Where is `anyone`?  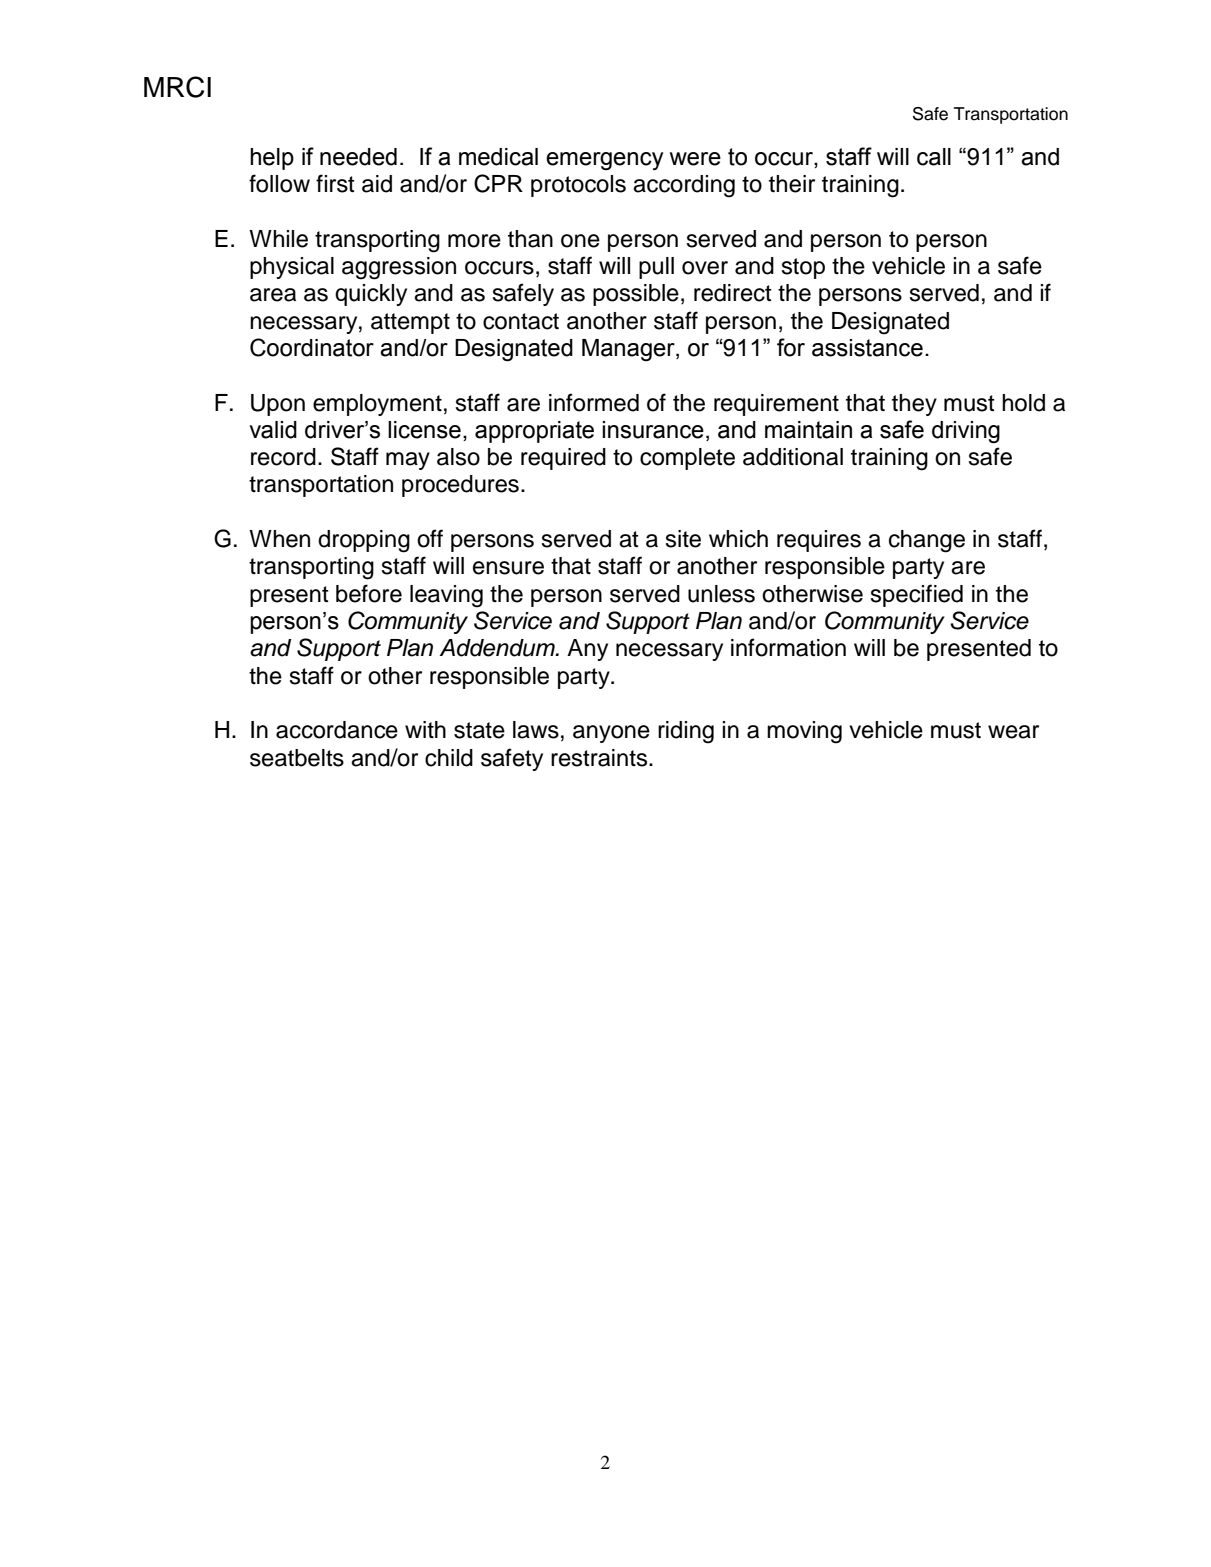
anyone is located at coordinates (611, 734).
